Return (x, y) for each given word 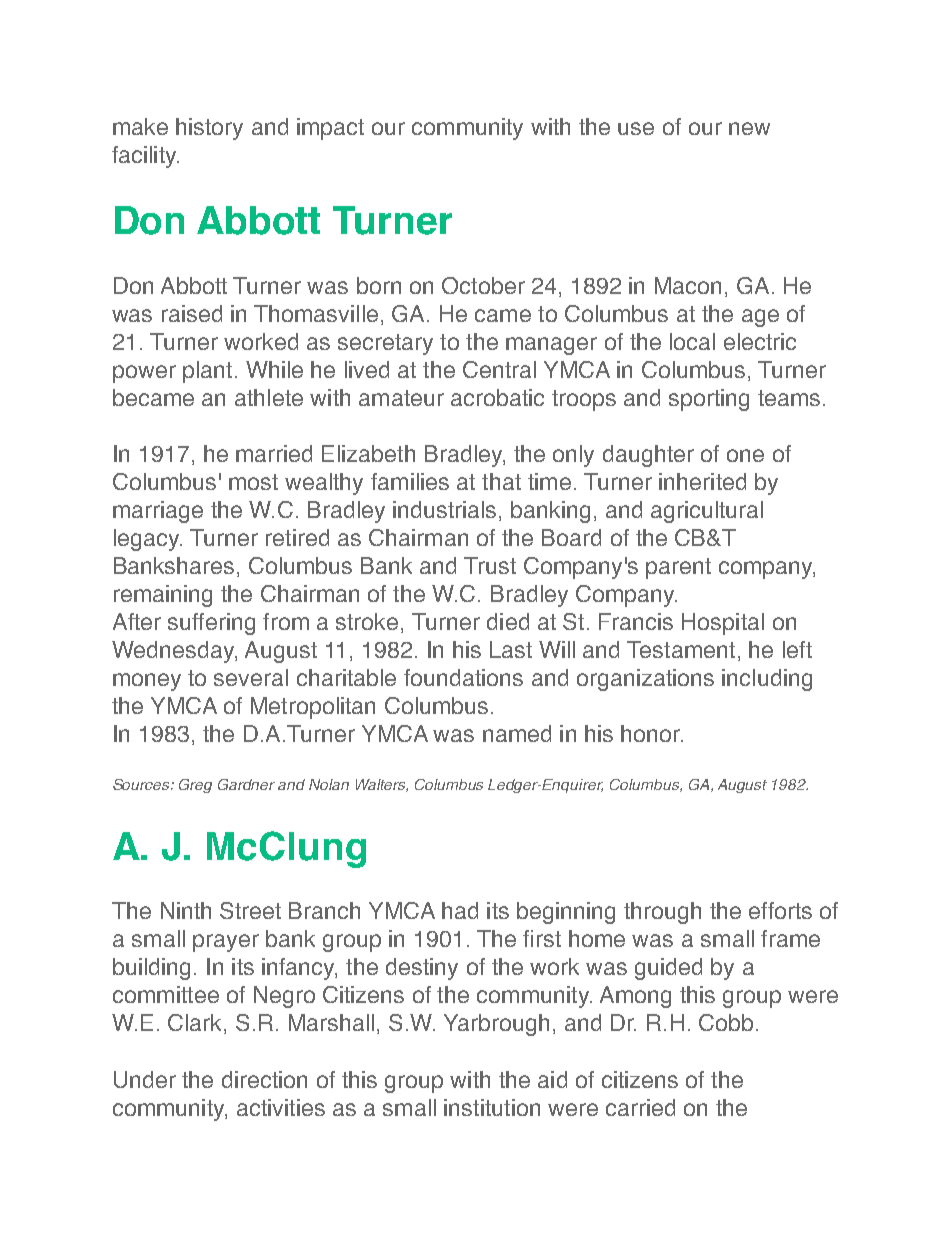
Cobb (726, 1022)
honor (651, 733)
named (517, 733)
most (253, 482)
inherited (702, 481)
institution (492, 1107)
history (209, 129)
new (749, 128)
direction (264, 1079)
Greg (195, 786)
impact (330, 129)
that (501, 481)
